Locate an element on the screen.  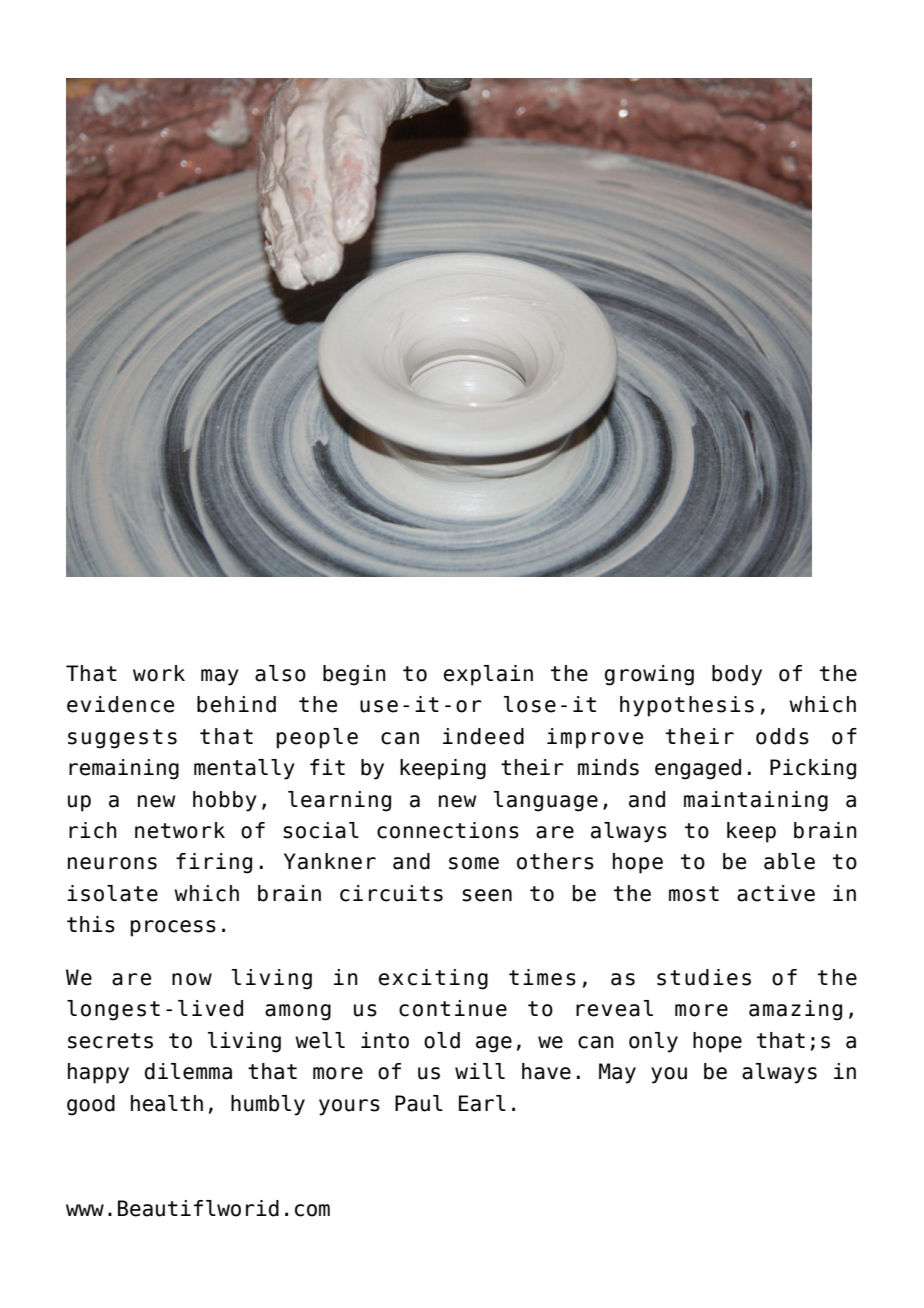
evidence is located at coordinates (120, 704).
